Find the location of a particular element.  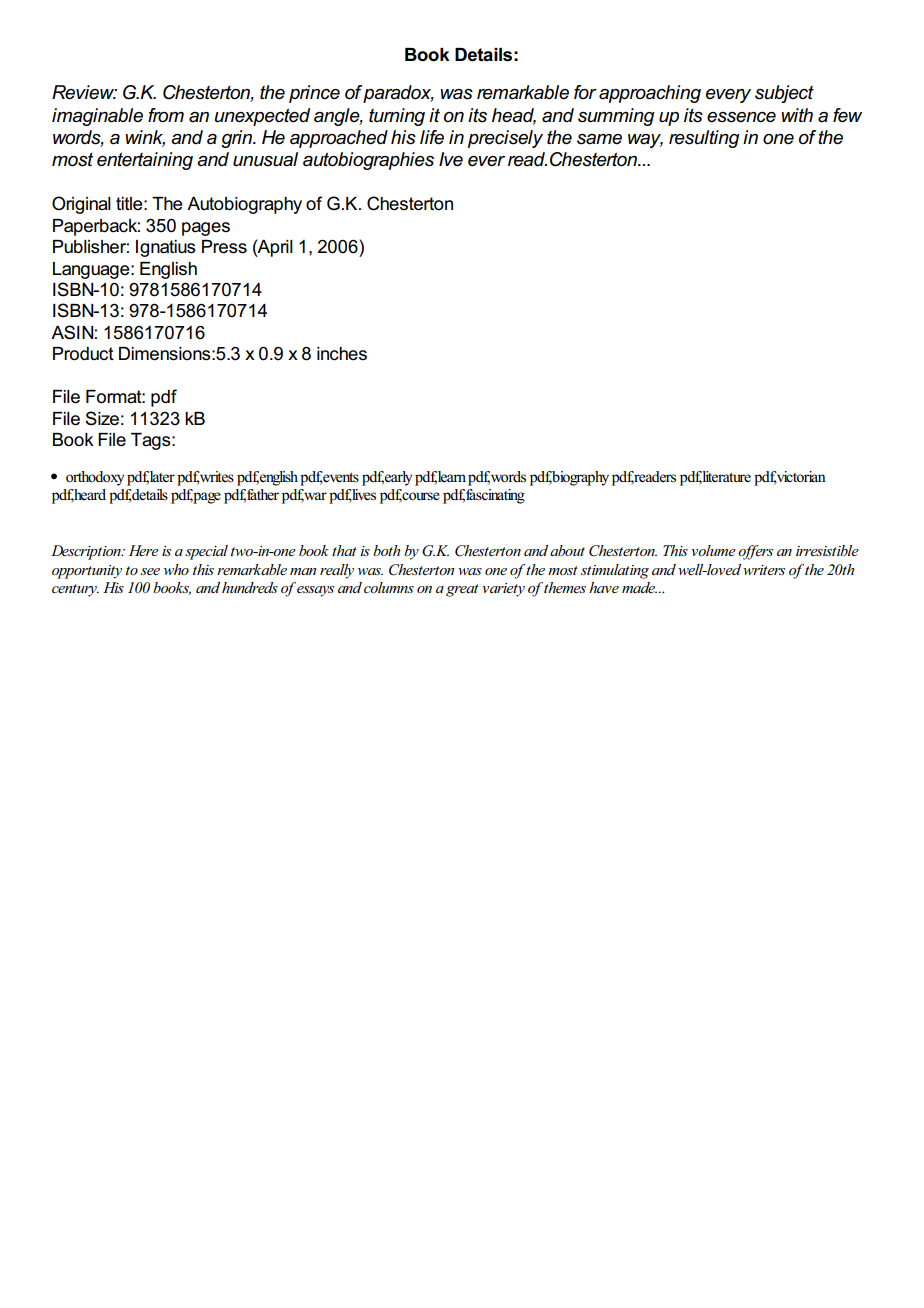

Press is located at coordinates (224, 247).
